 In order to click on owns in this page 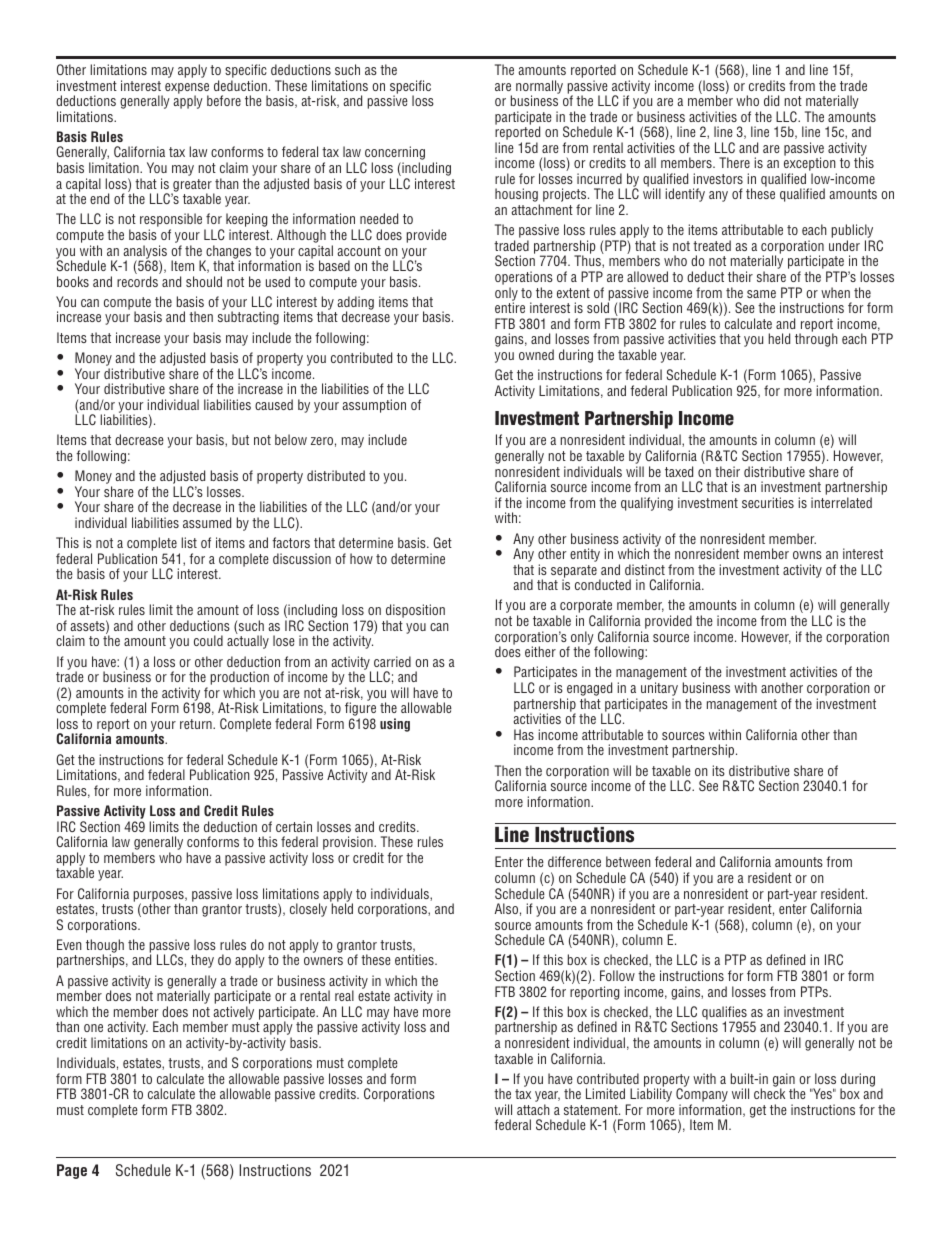, I will do `click(807, 555)`.
